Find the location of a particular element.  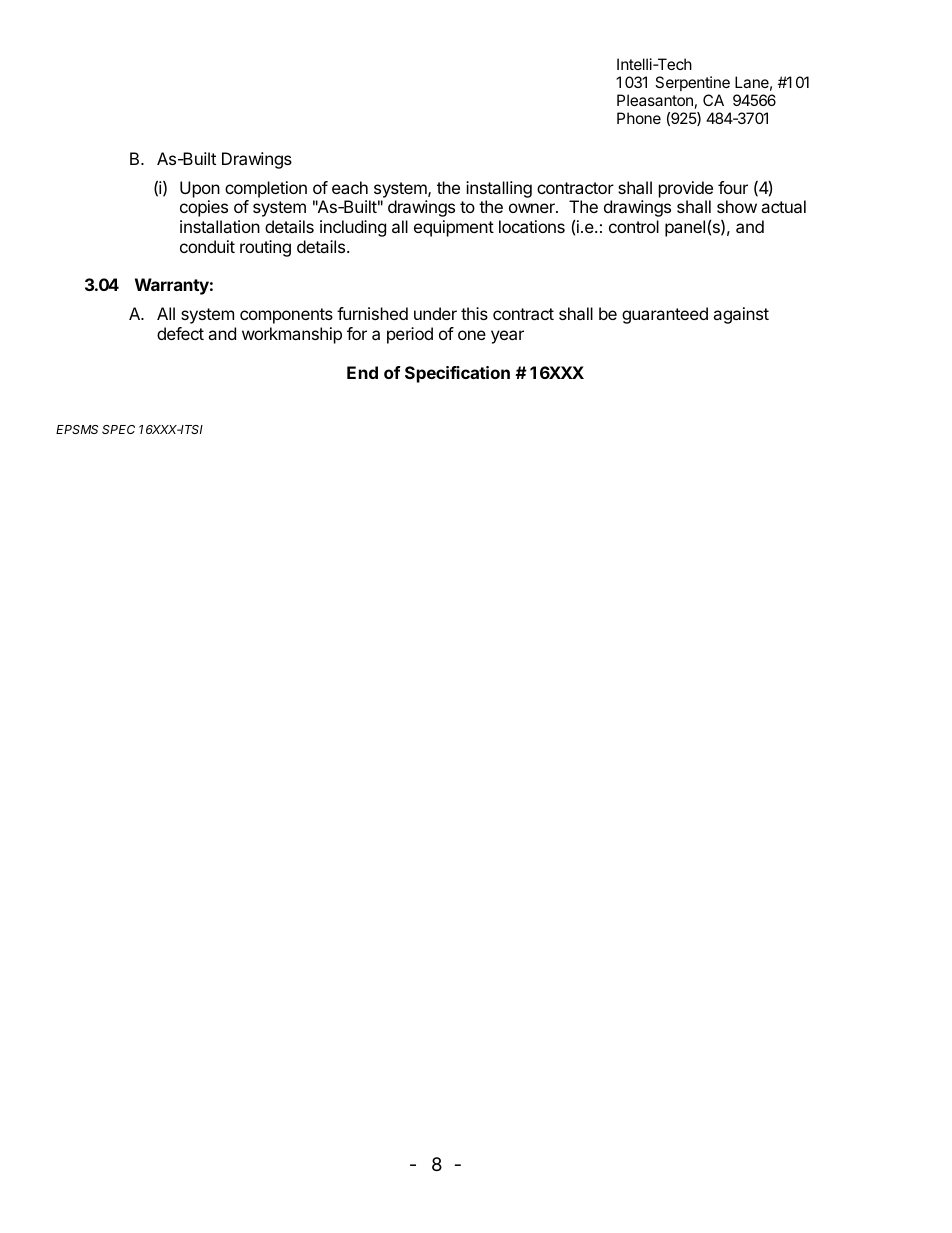

Serpentine is located at coordinates (692, 83).
